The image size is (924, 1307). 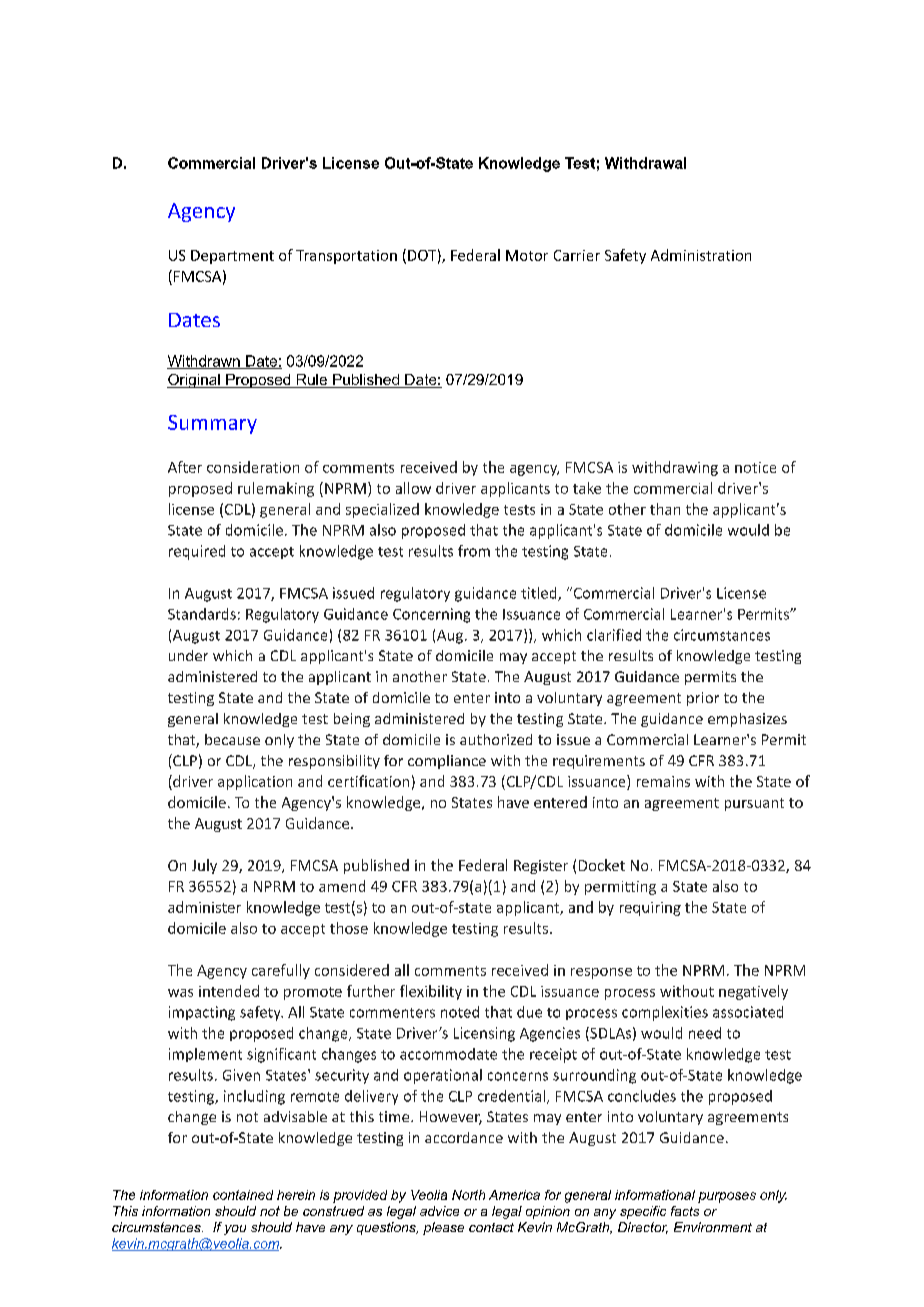 What do you see at coordinates (232, 739) in the page?
I see `because` at bounding box center [232, 739].
